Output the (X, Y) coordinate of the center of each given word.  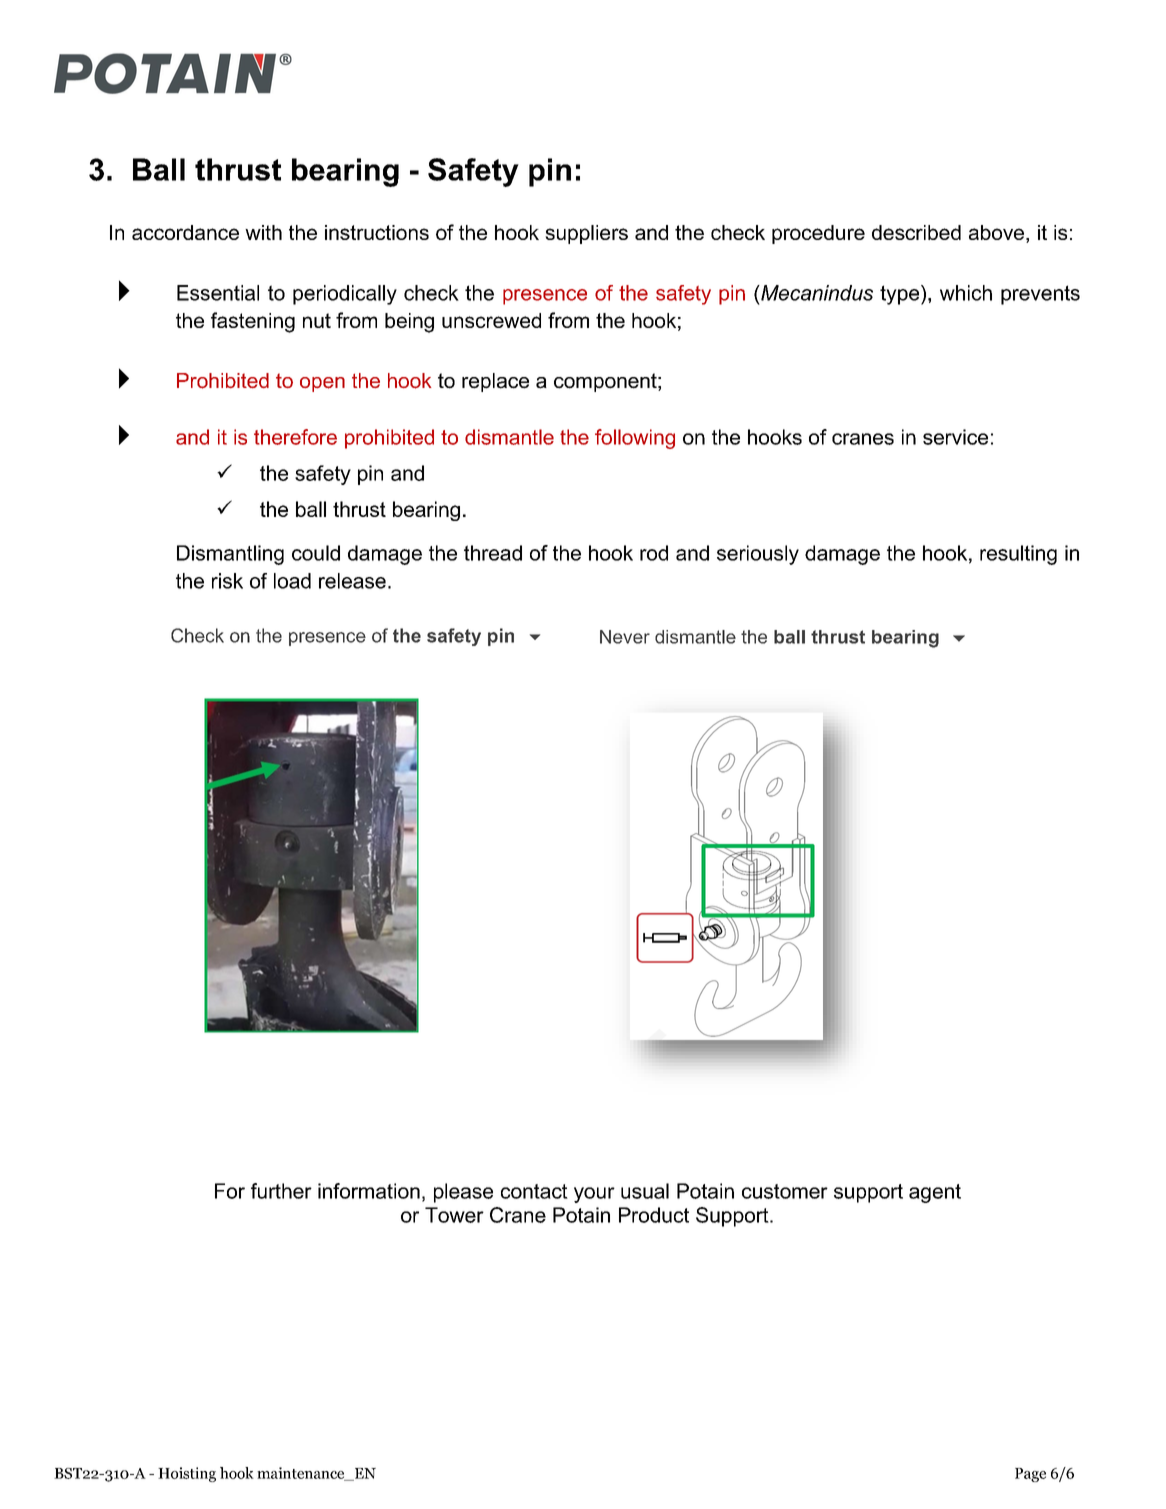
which (966, 293)
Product (654, 1215)
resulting (1018, 555)
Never (625, 637)
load (292, 581)
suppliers (586, 234)
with (263, 232)
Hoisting (187, 1474)
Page (1030, 1475)
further (281, 1191)
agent (935, 1193)
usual (645, 1191)
